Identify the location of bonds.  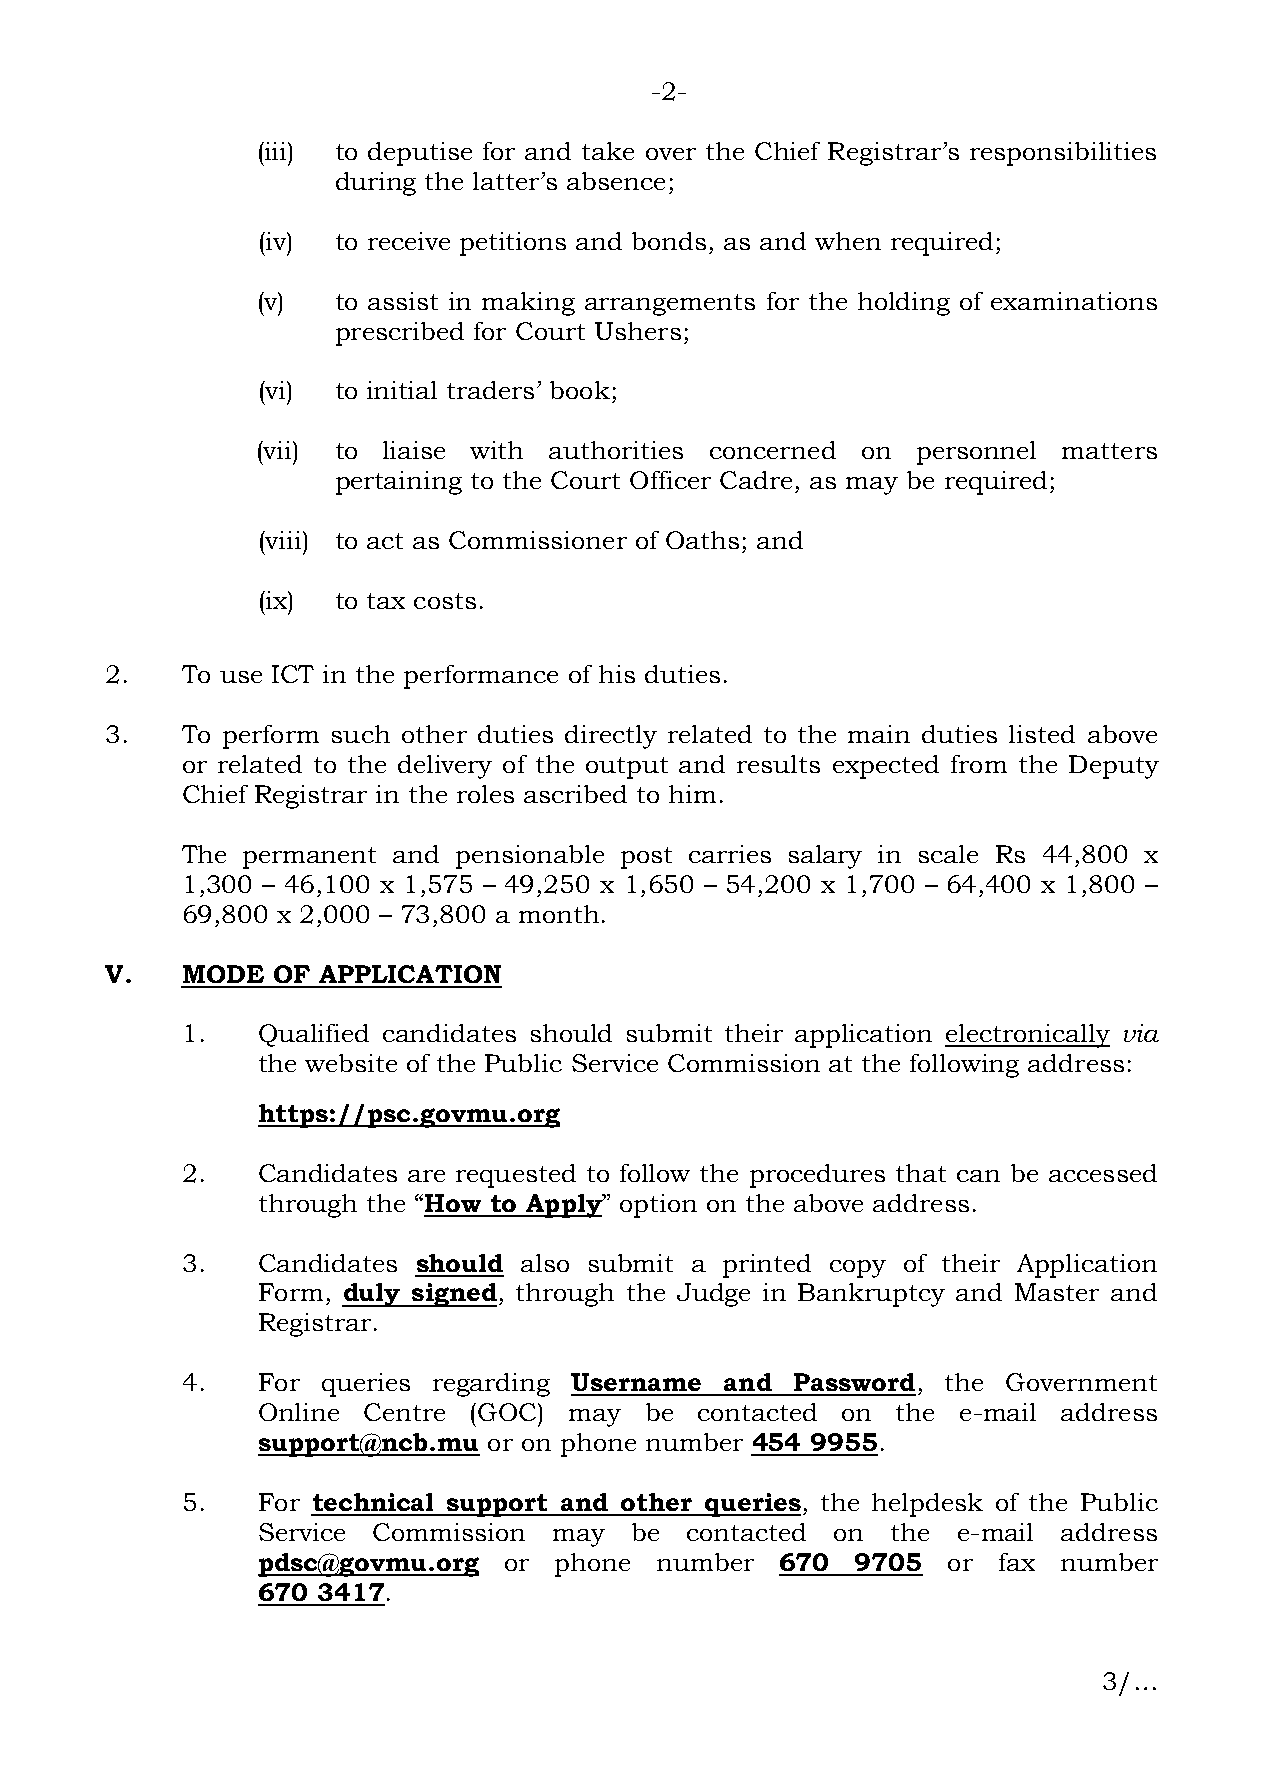
(669, 241).
